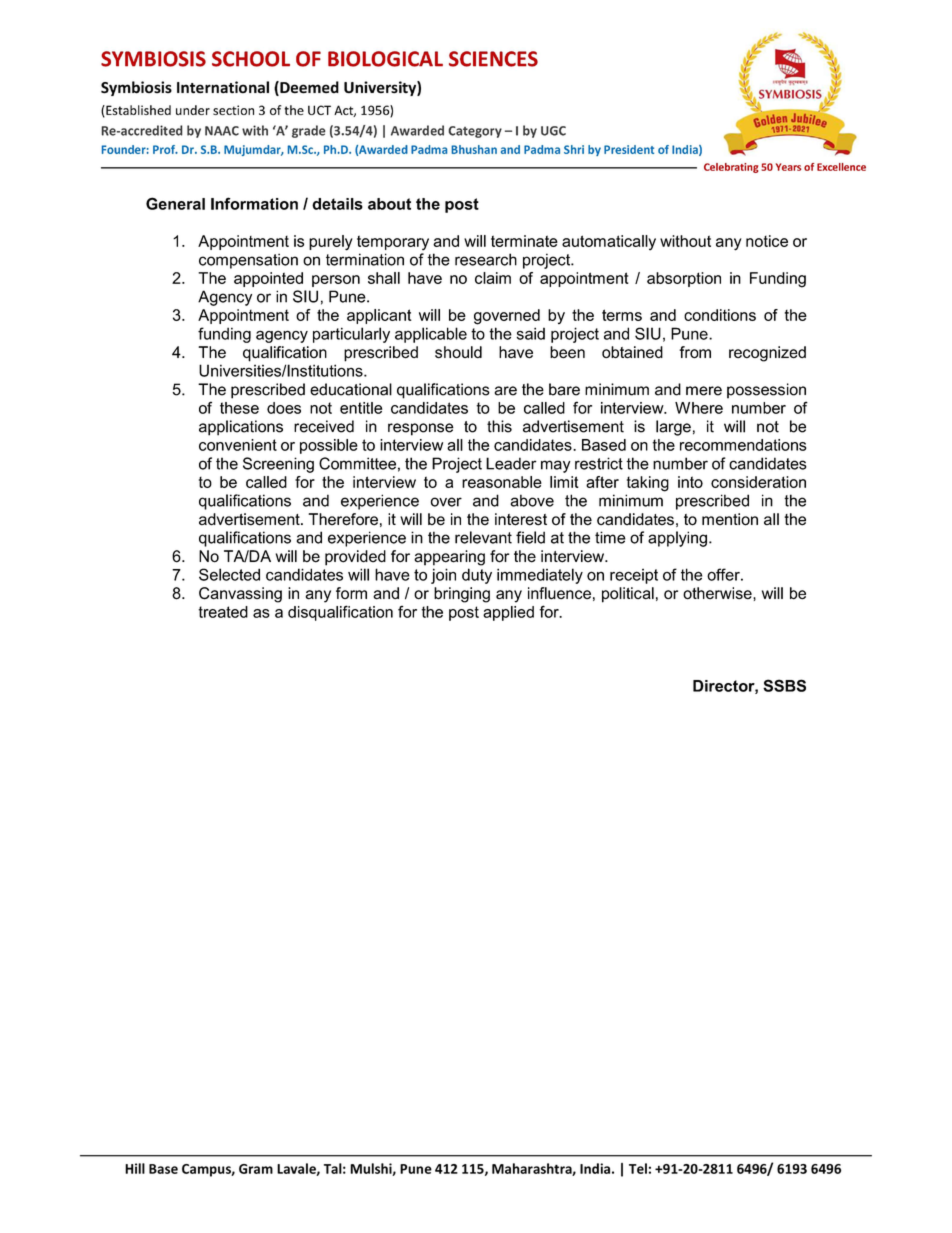 Image resolution: width=952 pixels, height=1233 pixels. Describe the element at coordinates (718, 593) in the screenshot. I see `otherwise` at that location.
